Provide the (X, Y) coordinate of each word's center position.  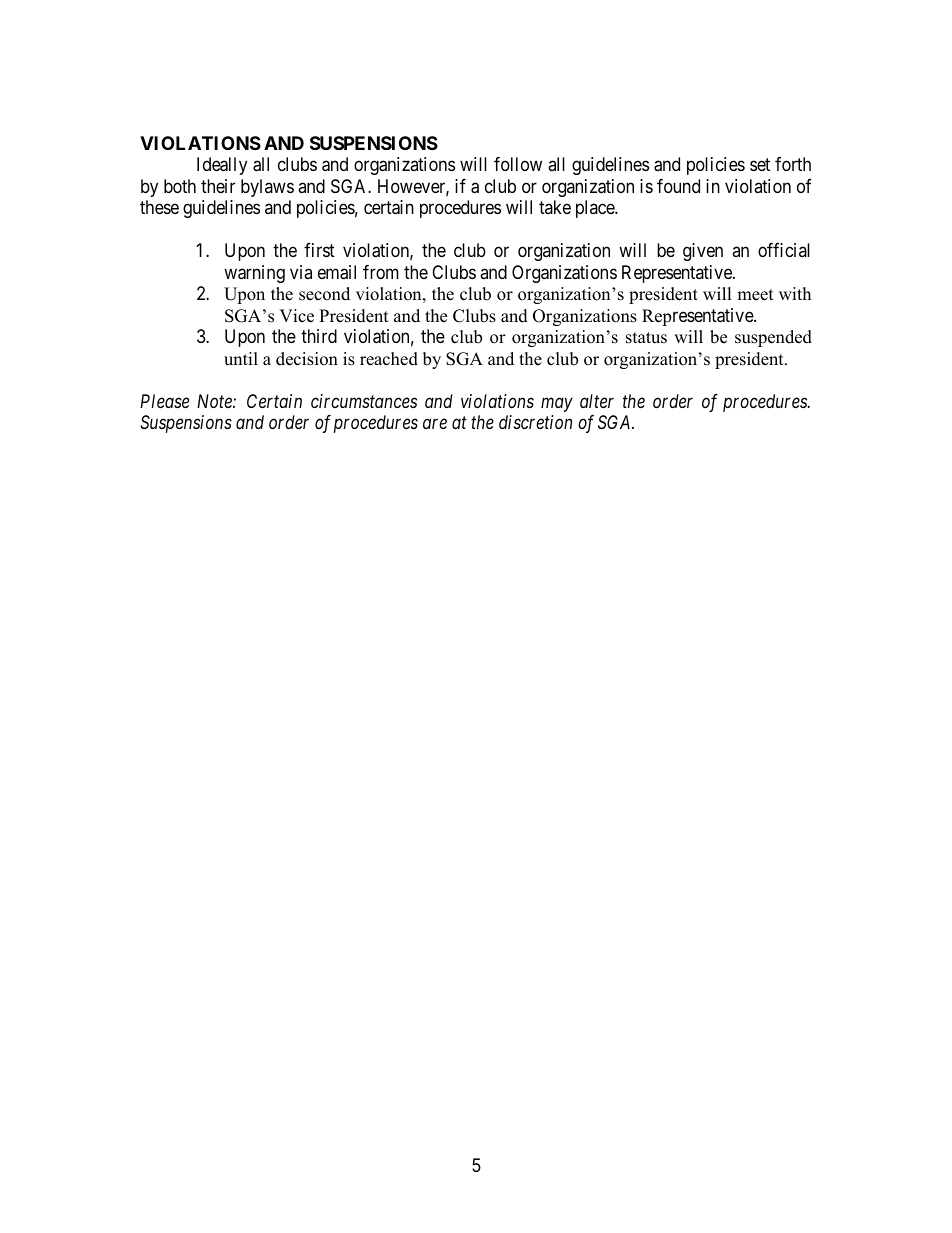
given (703, 252)
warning (254, 274)
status (646, 338)
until (241, 359)
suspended (773, 338)
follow (518, 164)
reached (389, 359)
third (319, 336)
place (596, 209)
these (159, 207)
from (381, 272)
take (555, 207)
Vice (296, 316)
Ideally (222, 166)
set (760, 165)
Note (215, 401)
